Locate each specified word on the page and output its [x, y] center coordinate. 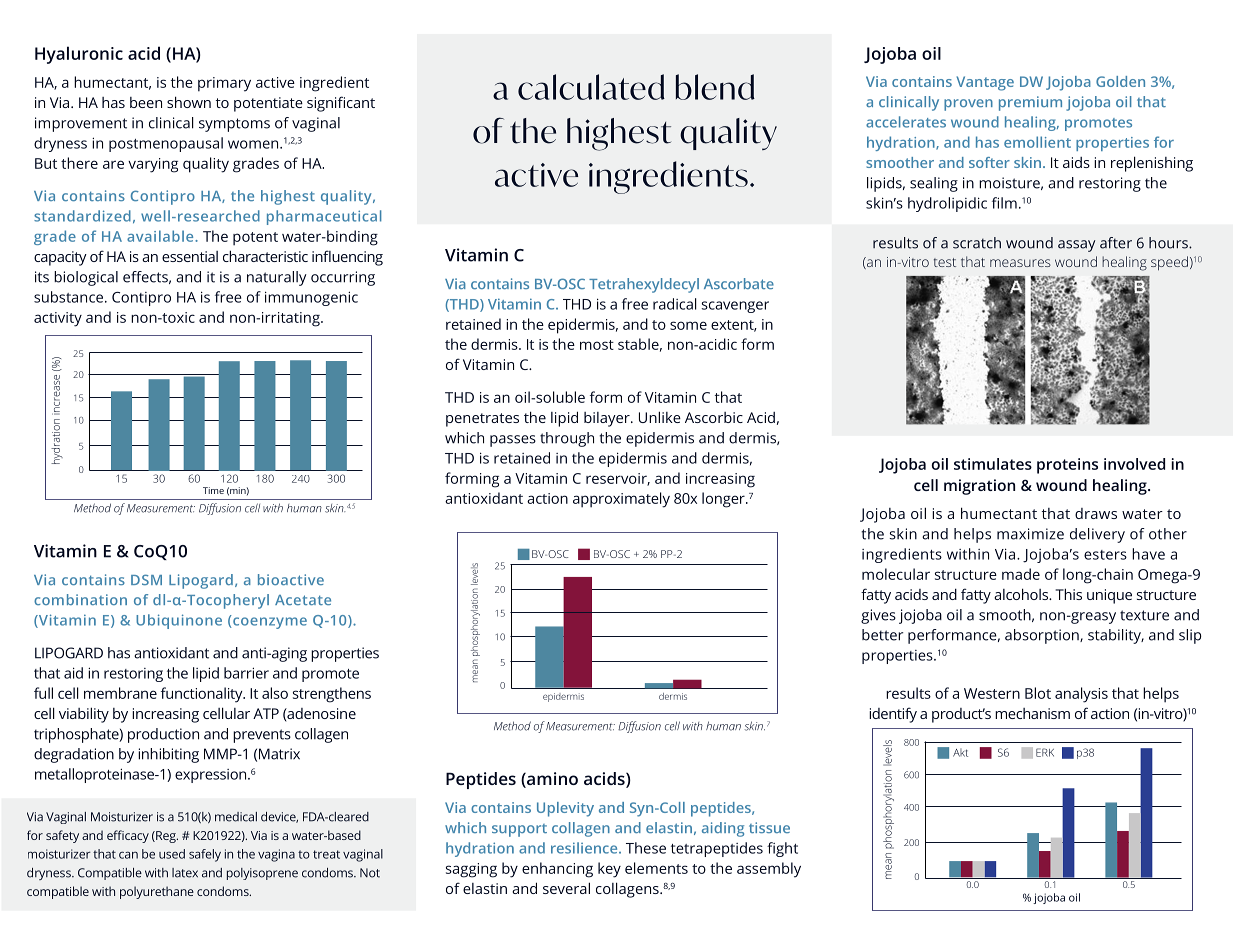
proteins [1067, 466]
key [609, 870]
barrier [246, 673]
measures [1020, 263]
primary [224, 84]
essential [190, 256]
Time [213, 490]
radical [675, 304]
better [882, 635]
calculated [591, 87]
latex [185, 873]
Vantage [985, 83]
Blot [1038, 693]
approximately [621, 500]
